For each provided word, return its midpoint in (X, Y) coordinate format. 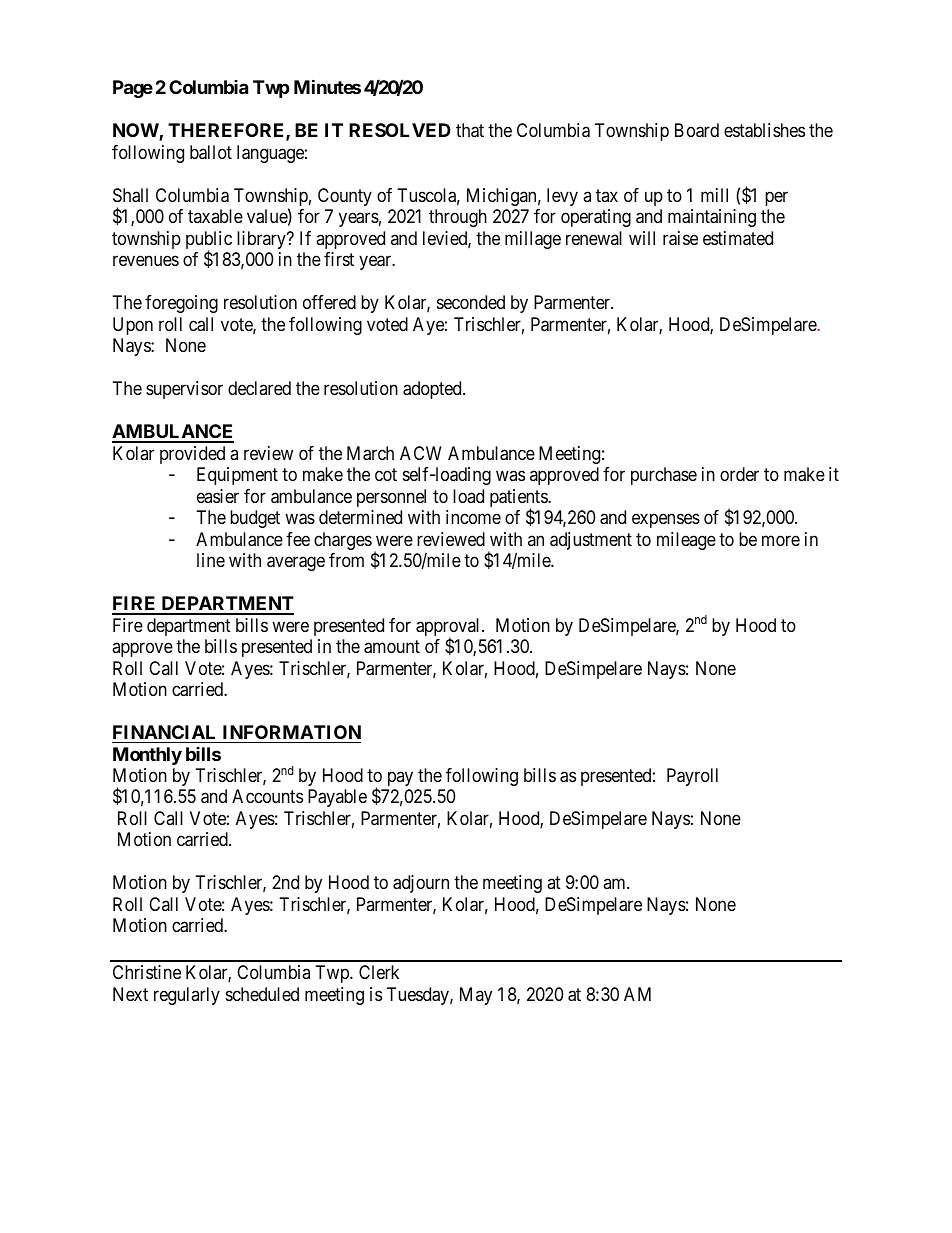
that (470, 130)
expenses (666, 521)
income (473, 517)
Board (697, 130)
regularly (187, 996)
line (211, 560)
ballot (211, 152)
